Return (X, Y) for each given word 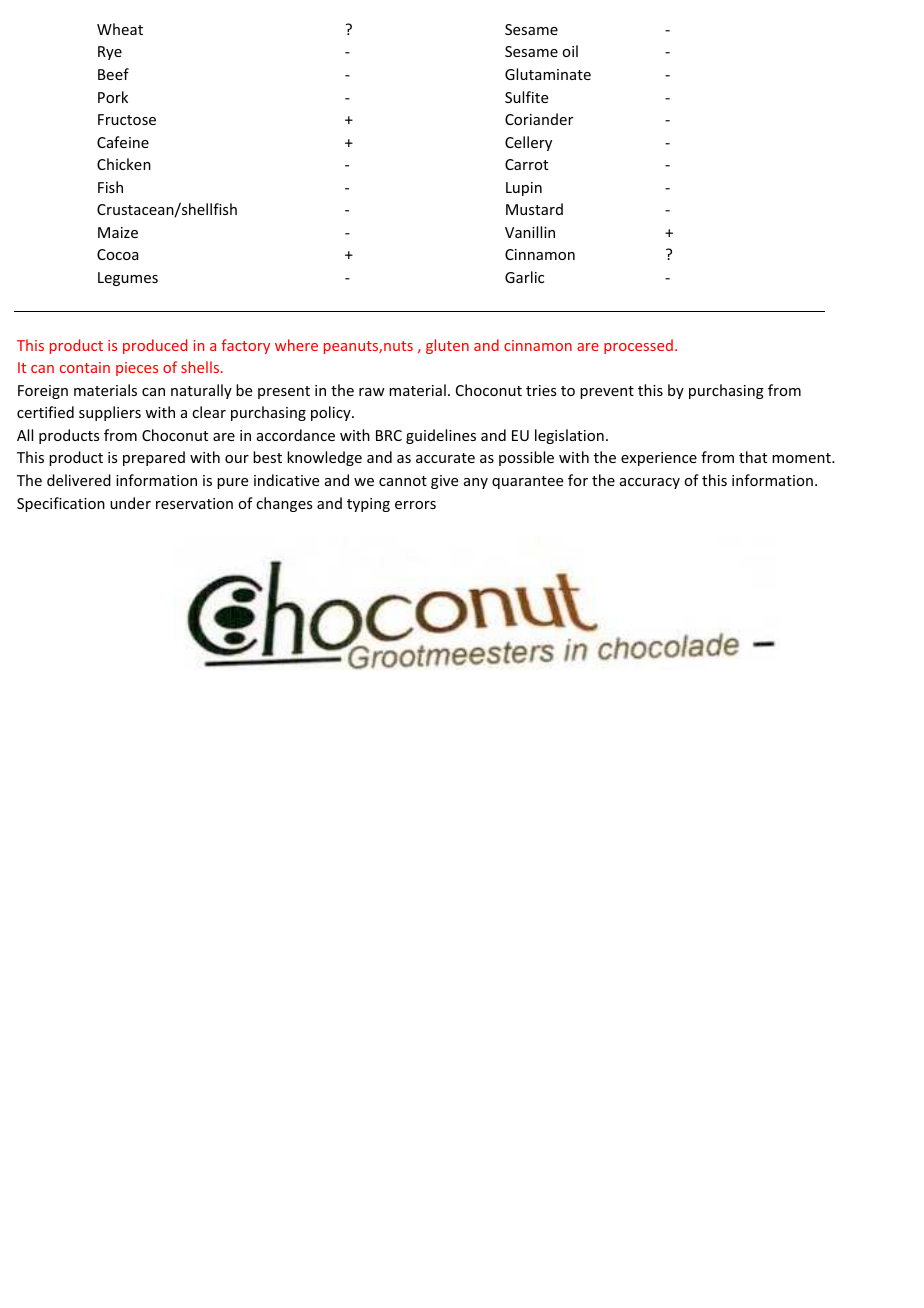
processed (638, 346)
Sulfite (526, 97)
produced (155, 346)
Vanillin (530, 232)
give (444, 482)
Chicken (124, 164)
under (130, 503)
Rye (110, 53)
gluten (447, 346)
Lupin (524, 189)
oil (570, 51)
